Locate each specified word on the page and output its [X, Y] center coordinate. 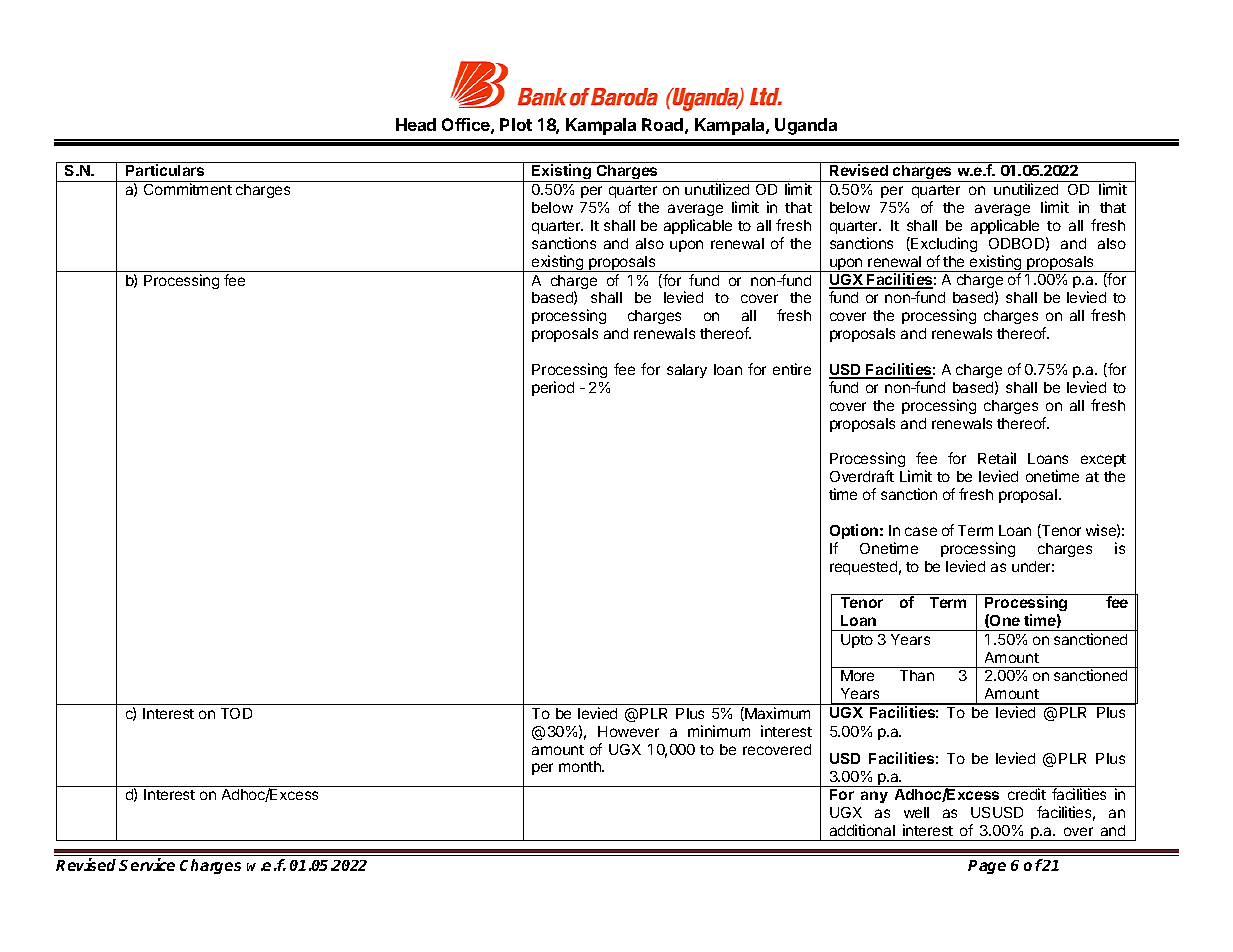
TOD [236, 713]
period [553, 388]
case [921, 531]
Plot [516, 124]
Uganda [806, 126]
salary [687, 371]
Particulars [165, 170]
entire [792, 369]
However [628, 731]
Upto [857, 641]
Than [917, 675]
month [581, 766]
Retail [997, 458]
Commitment [188, 189]
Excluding [943, 244]
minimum [719, 731]
